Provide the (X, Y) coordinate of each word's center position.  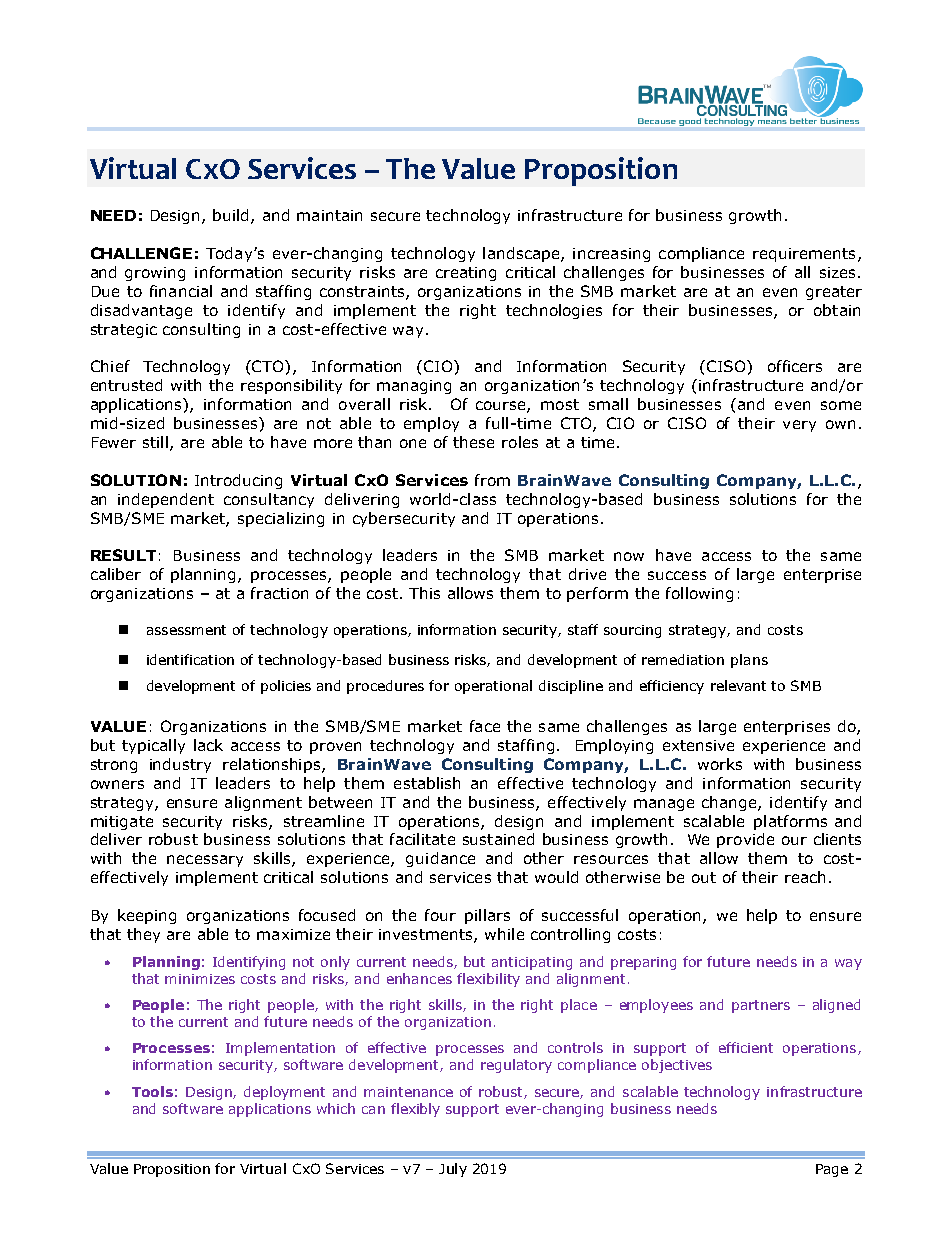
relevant (738, 685)
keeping (147, 916)
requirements (804, 255)
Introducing (238, 481)
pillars (487, 916)
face (485, 726)
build (232, 216)
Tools (152, 1091)
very (799, 426)
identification (190, 659)
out (704, 877)
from (492, 480)
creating (466, 274)
